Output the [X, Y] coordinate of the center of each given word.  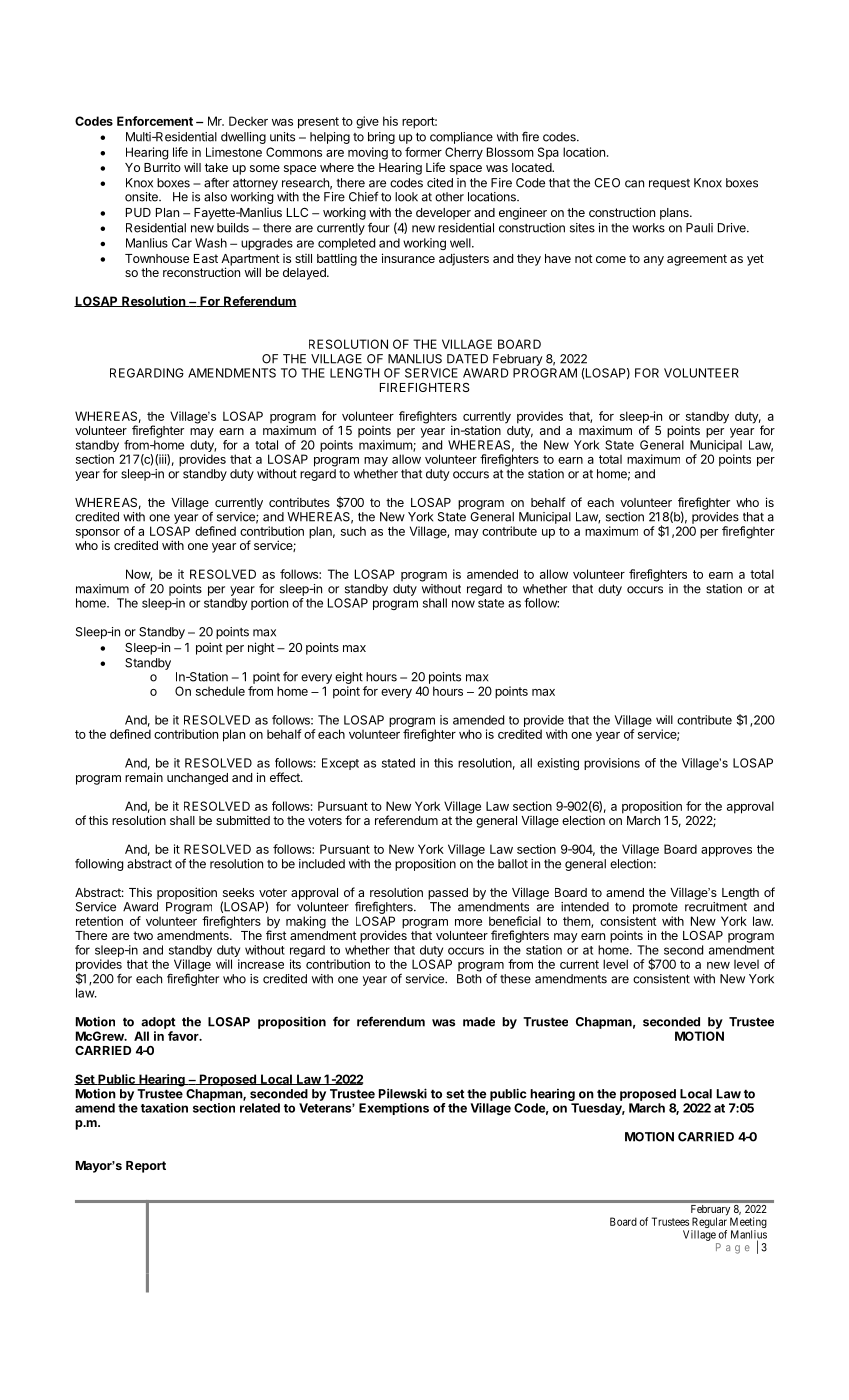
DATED [467, 359]
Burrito [162, 167]
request [669, 184]
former [423, 152]
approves [726, 852]
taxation [164, 1108]
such [353, 531]
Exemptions [394, 1109]
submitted [243, 820]
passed [448, 894]
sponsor [98, 535]
